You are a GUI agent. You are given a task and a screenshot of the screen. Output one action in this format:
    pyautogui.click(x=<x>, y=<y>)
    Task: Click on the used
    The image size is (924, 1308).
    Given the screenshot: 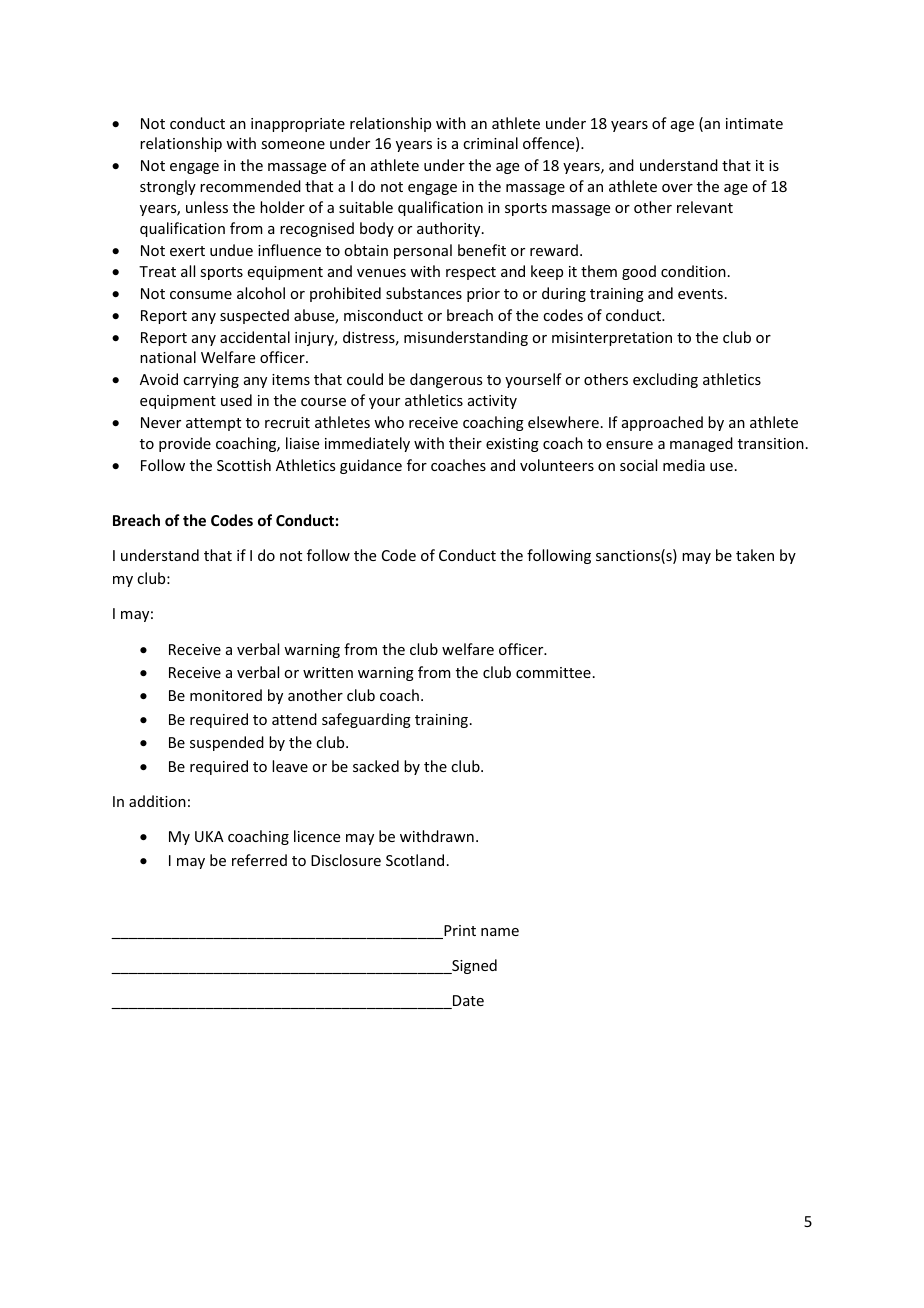 What is the action you would take?
    pyautogui.click(x=236, y=400)
